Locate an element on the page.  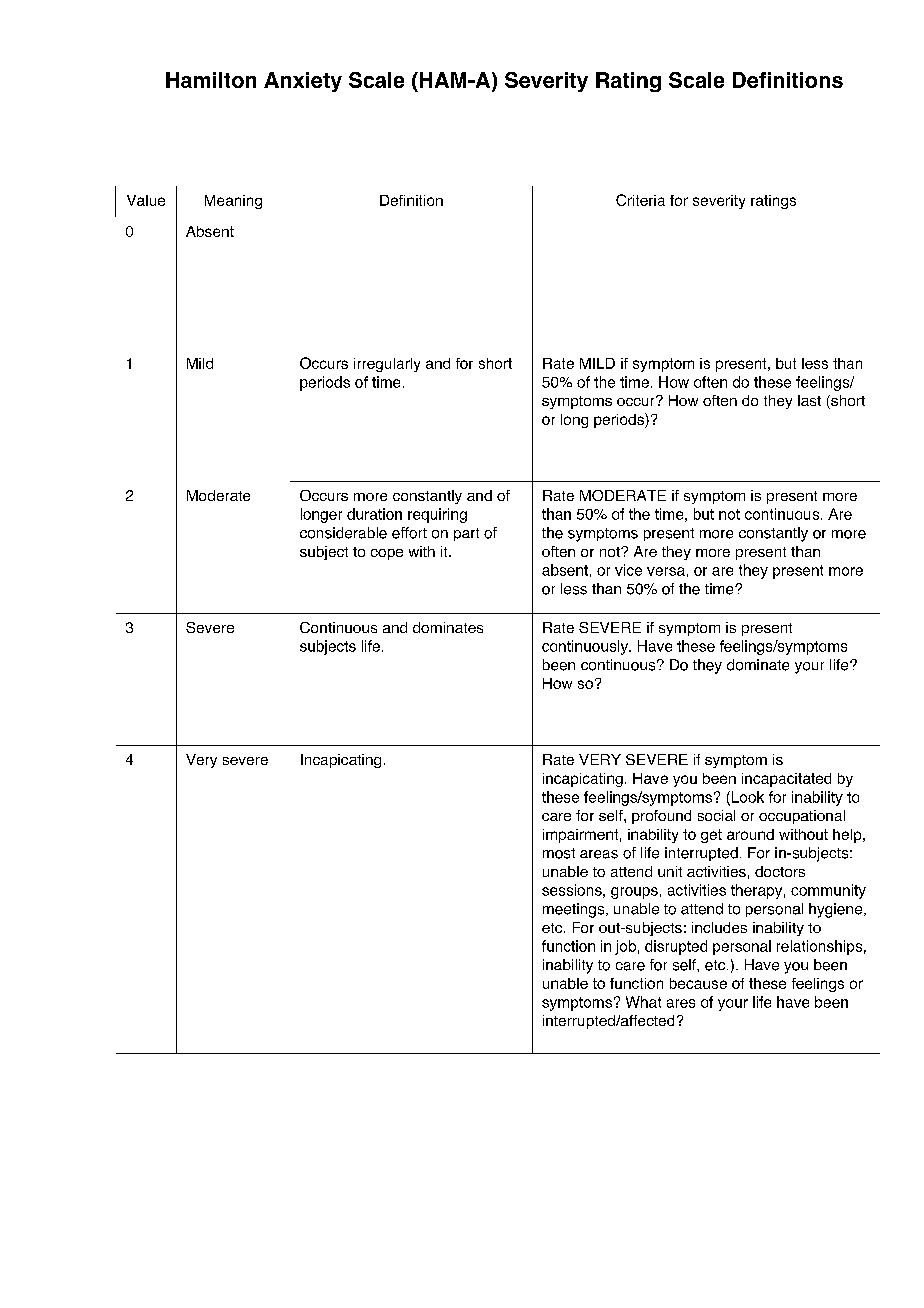
meetings is located at coordinates (575, 910).
